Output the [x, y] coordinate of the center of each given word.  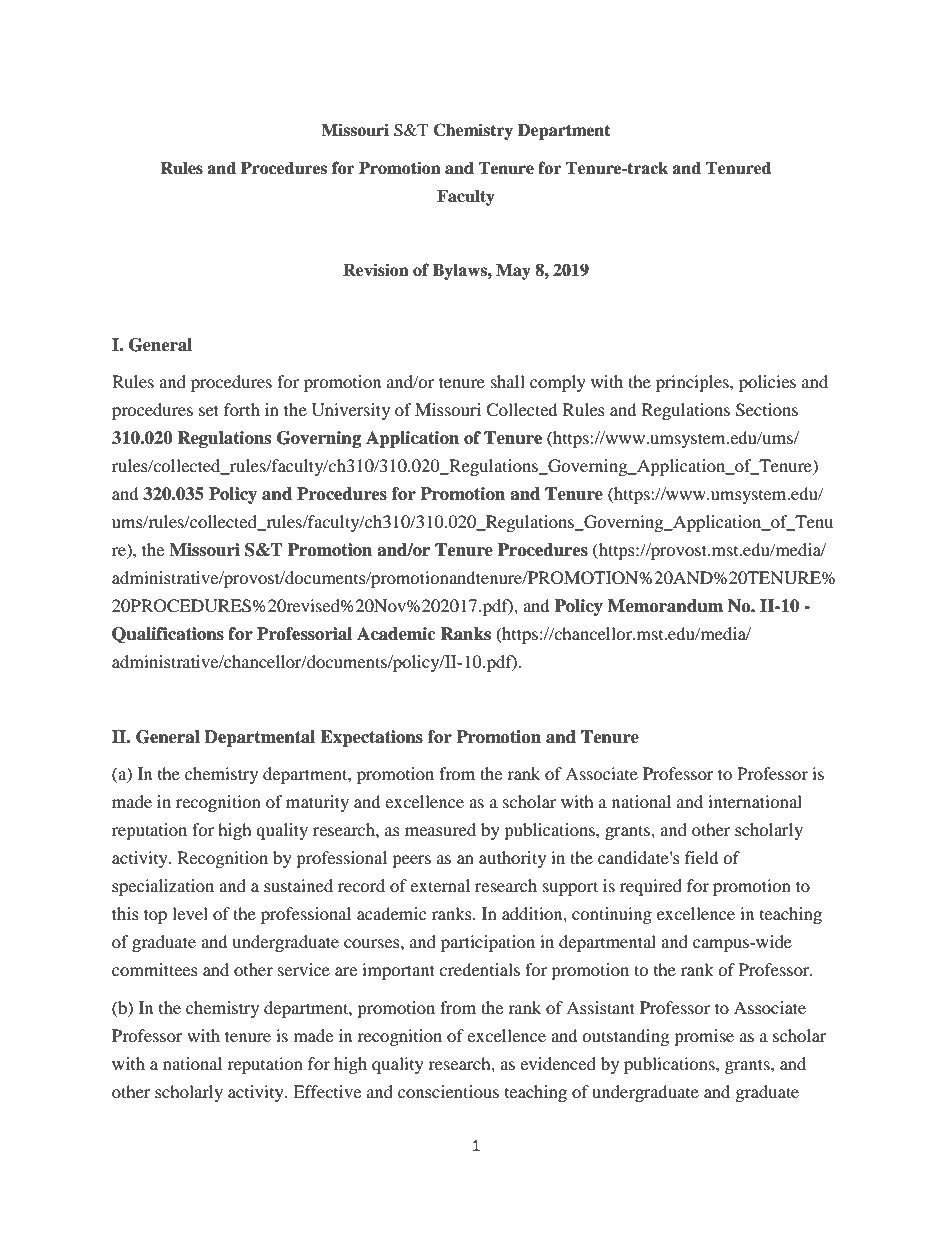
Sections [767, 410]
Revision [376, 270]
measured [440, 829]
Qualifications [168, 635]
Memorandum [666, 606]
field [702, 857]
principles [693, 383]
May [513, 272]
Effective [327, 1091]
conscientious [448, 1091]
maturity [317, 803]
